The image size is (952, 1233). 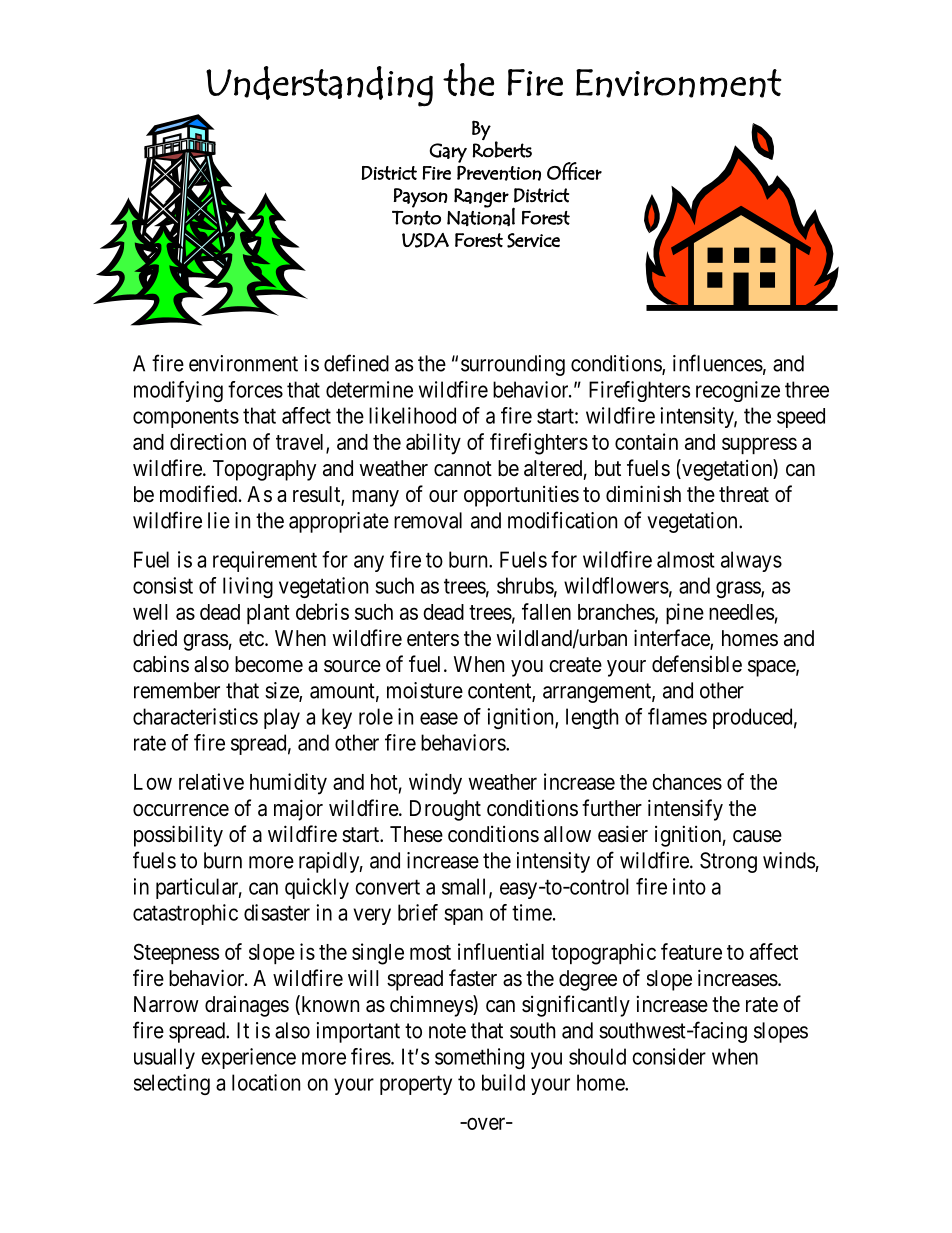 What do you see at coordinates (248, 1058) in the screenshot?
I see `experience` at bounding box center [248, 1058].
